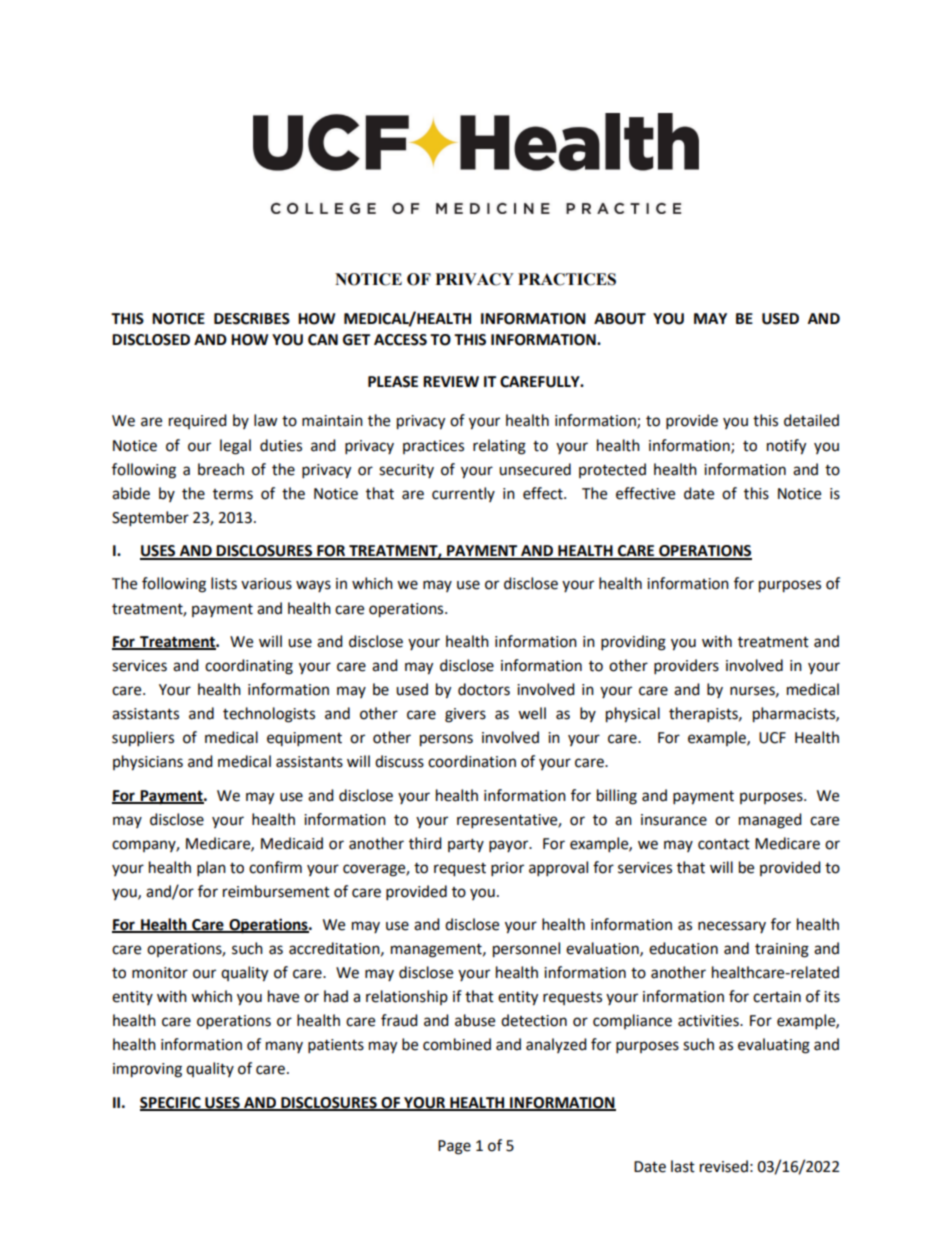 This image has height=1233, width=952. Describe the element at coordinates (224, 583) in the image. I see `lists` at that location.
